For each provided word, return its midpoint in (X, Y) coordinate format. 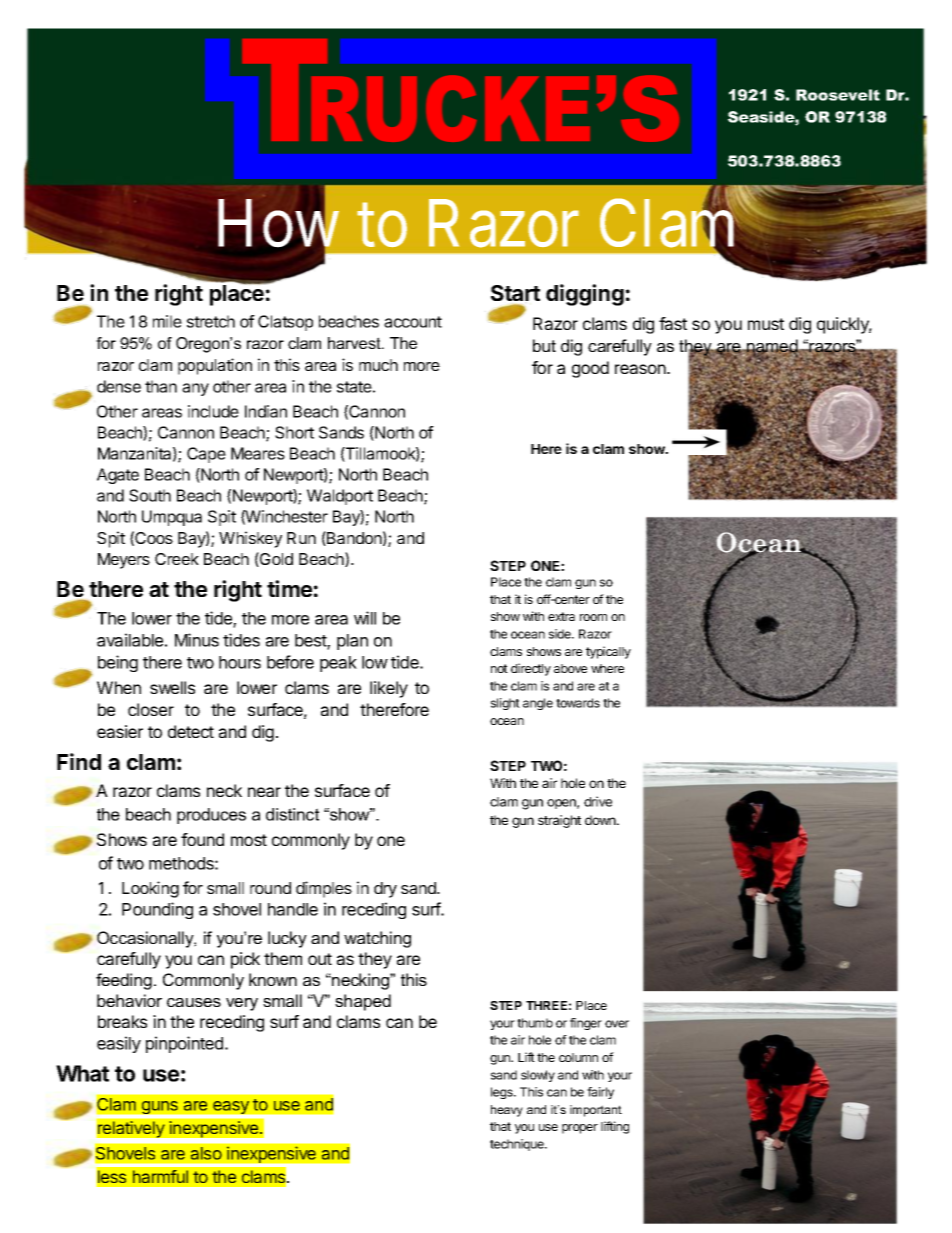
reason (641, 369)
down (601, 820)
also (206, 1153)
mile (167, 321)
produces (211, 816)
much (378, 365)
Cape (206, 455)
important (596, 1111)
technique (518, 1145)
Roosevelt (838, 95)
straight (559, 821)
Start (515, 293)
